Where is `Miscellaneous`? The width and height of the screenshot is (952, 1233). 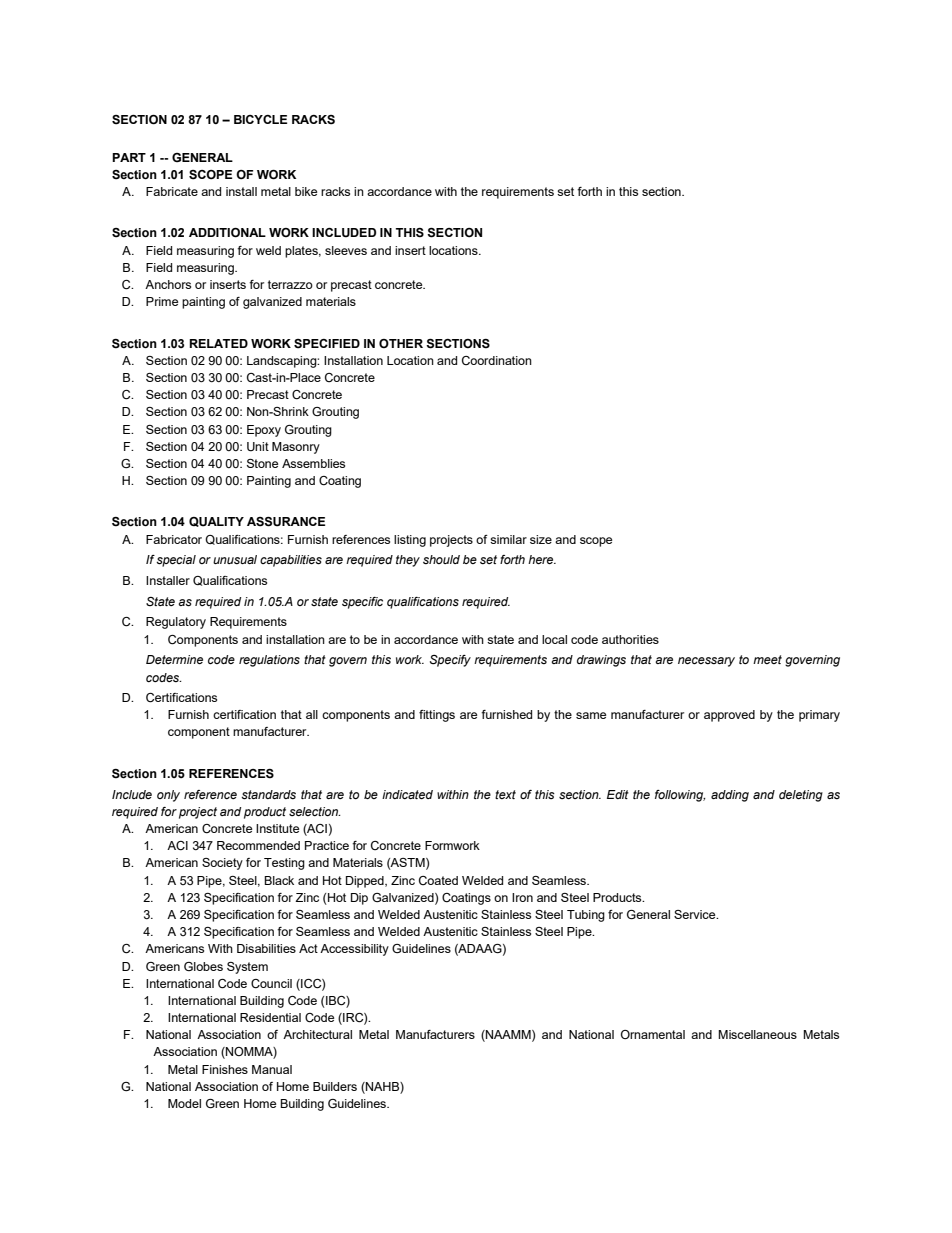
Miscellaneous is located at coordinates (757, 1034).
